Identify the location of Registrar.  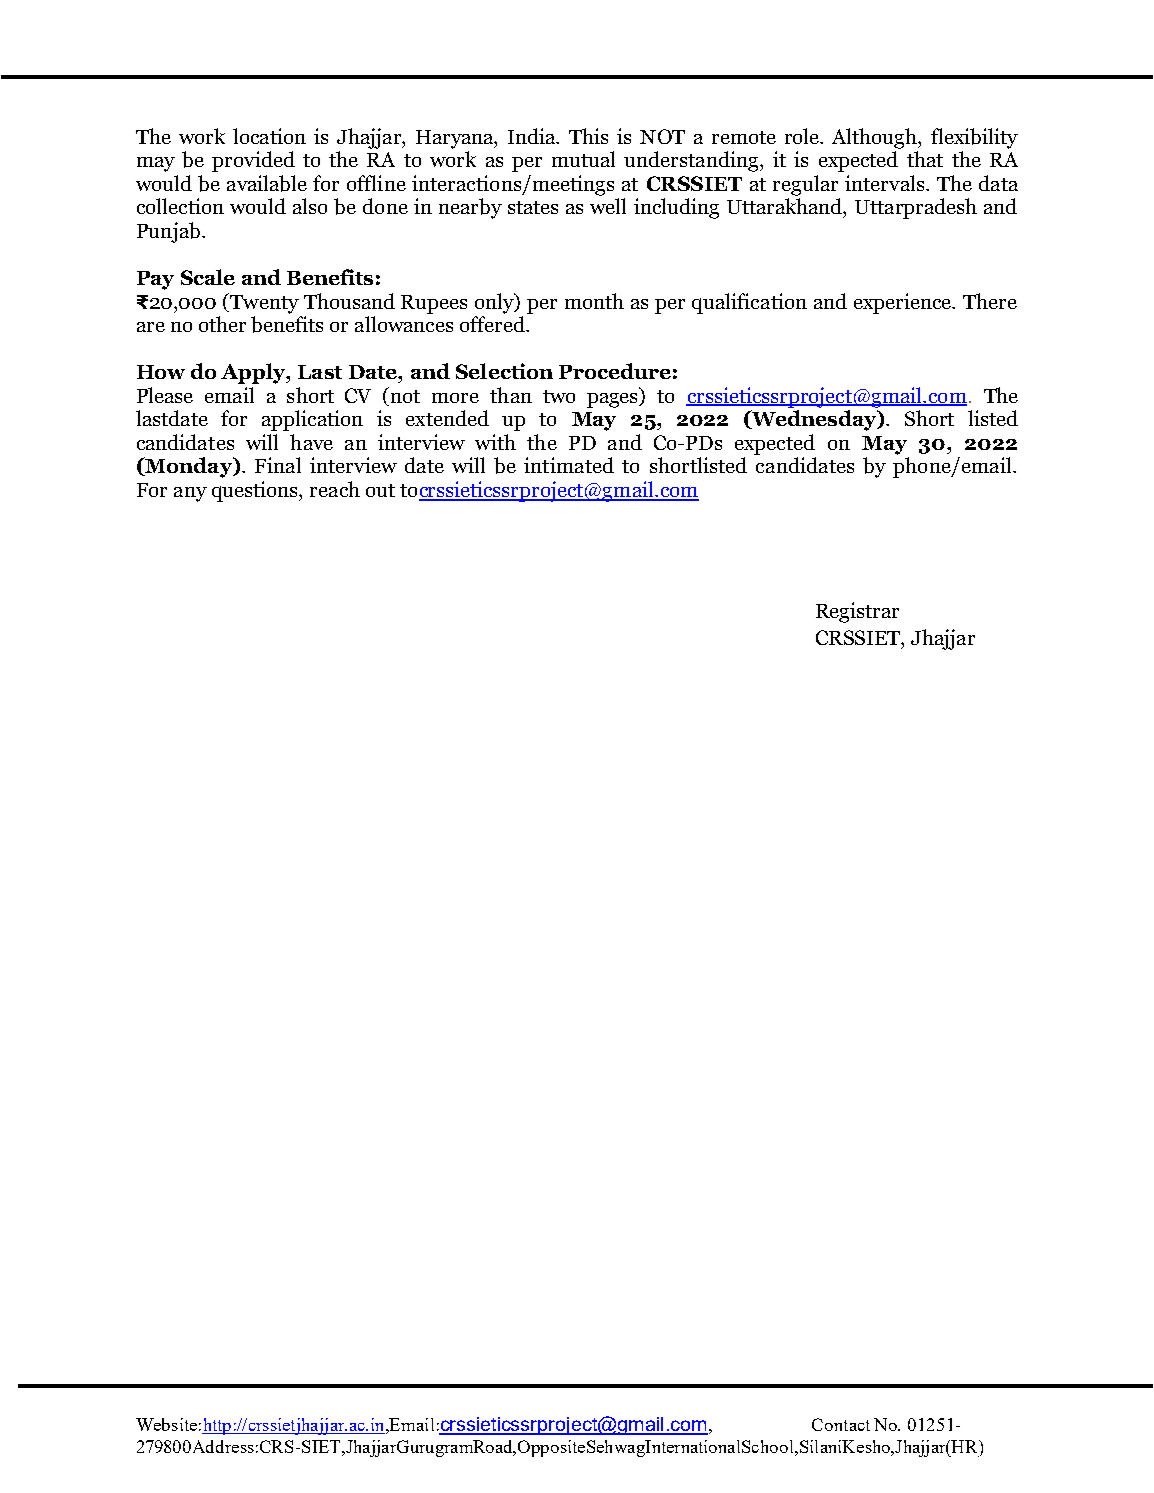
(857, 612).
